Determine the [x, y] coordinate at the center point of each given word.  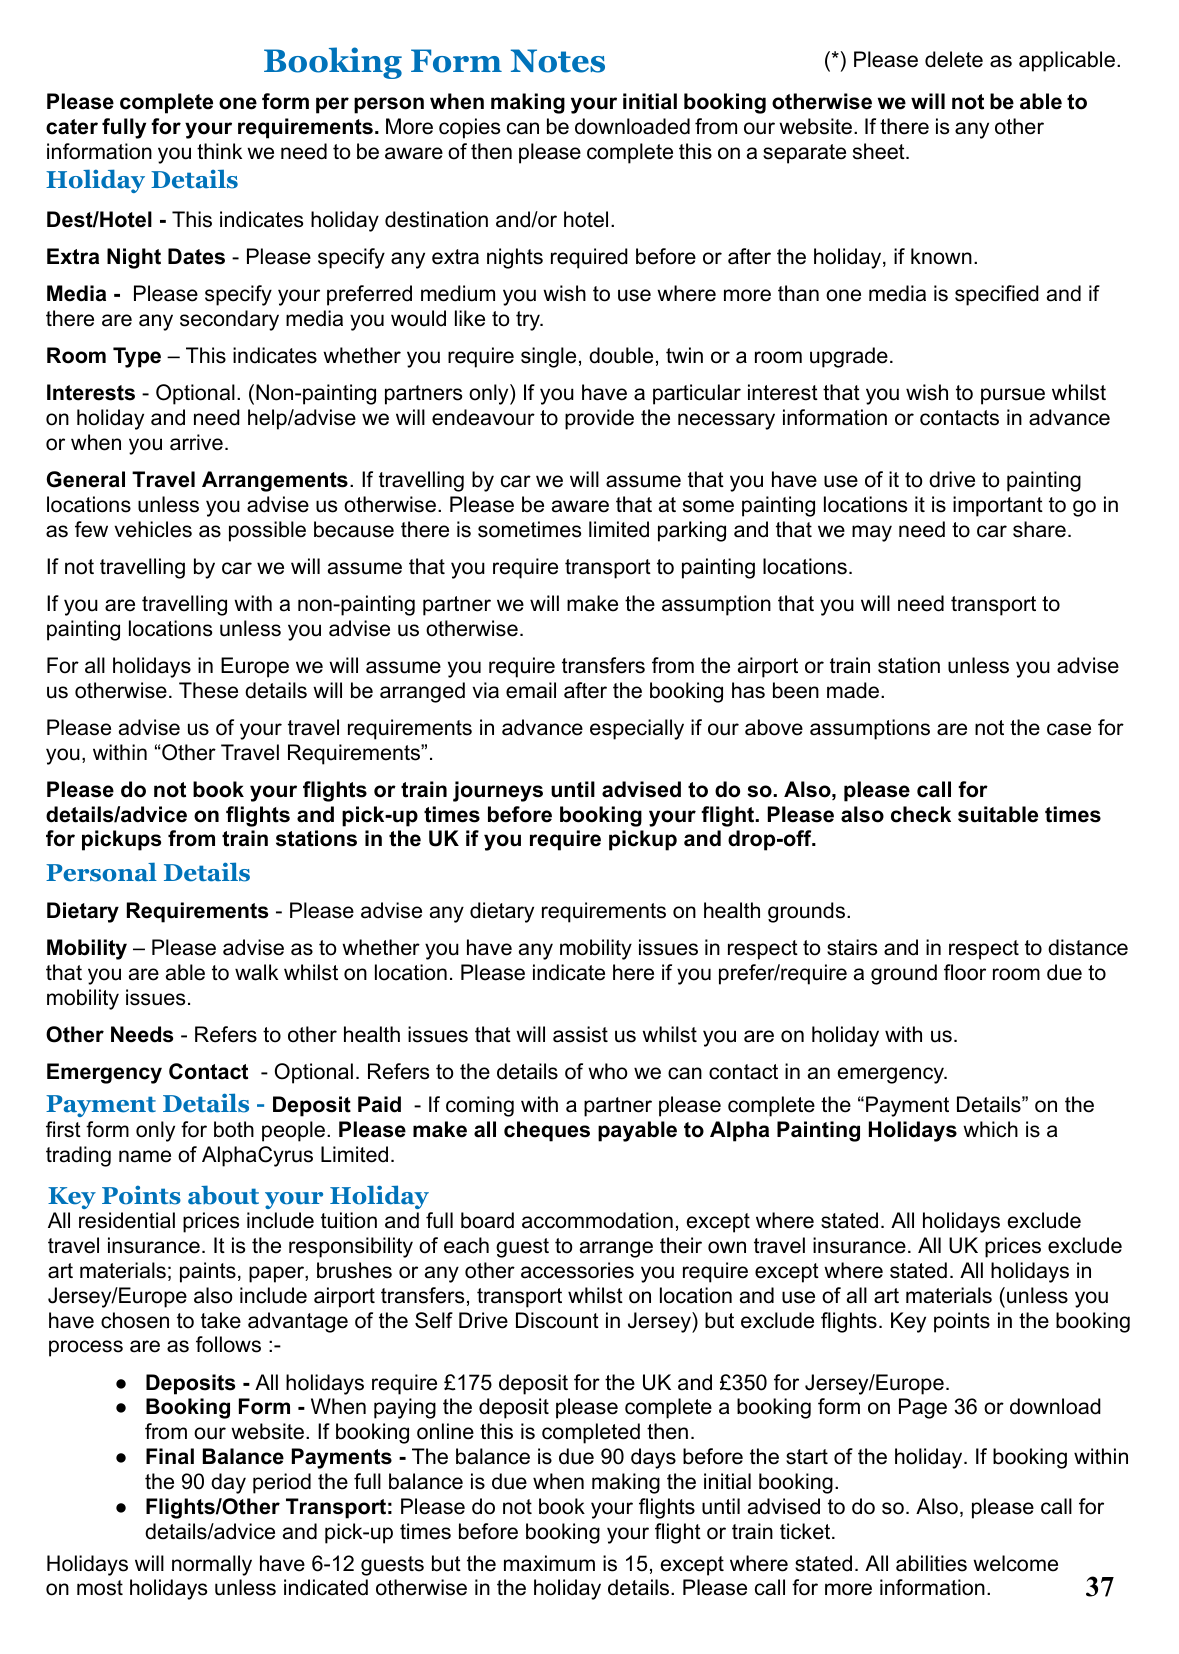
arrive [196, 442]
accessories [577, 1270]
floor [965, 972]
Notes [558, 61]
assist [580, 1034]
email [531, 690]
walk [256, 972]
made [853, 690]
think [219, 151]
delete [954, 59]
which [990, 1129]
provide [599, 419]
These [208, 690]
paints [208, 1272]
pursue [1013, 396]
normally [212, 1565]
